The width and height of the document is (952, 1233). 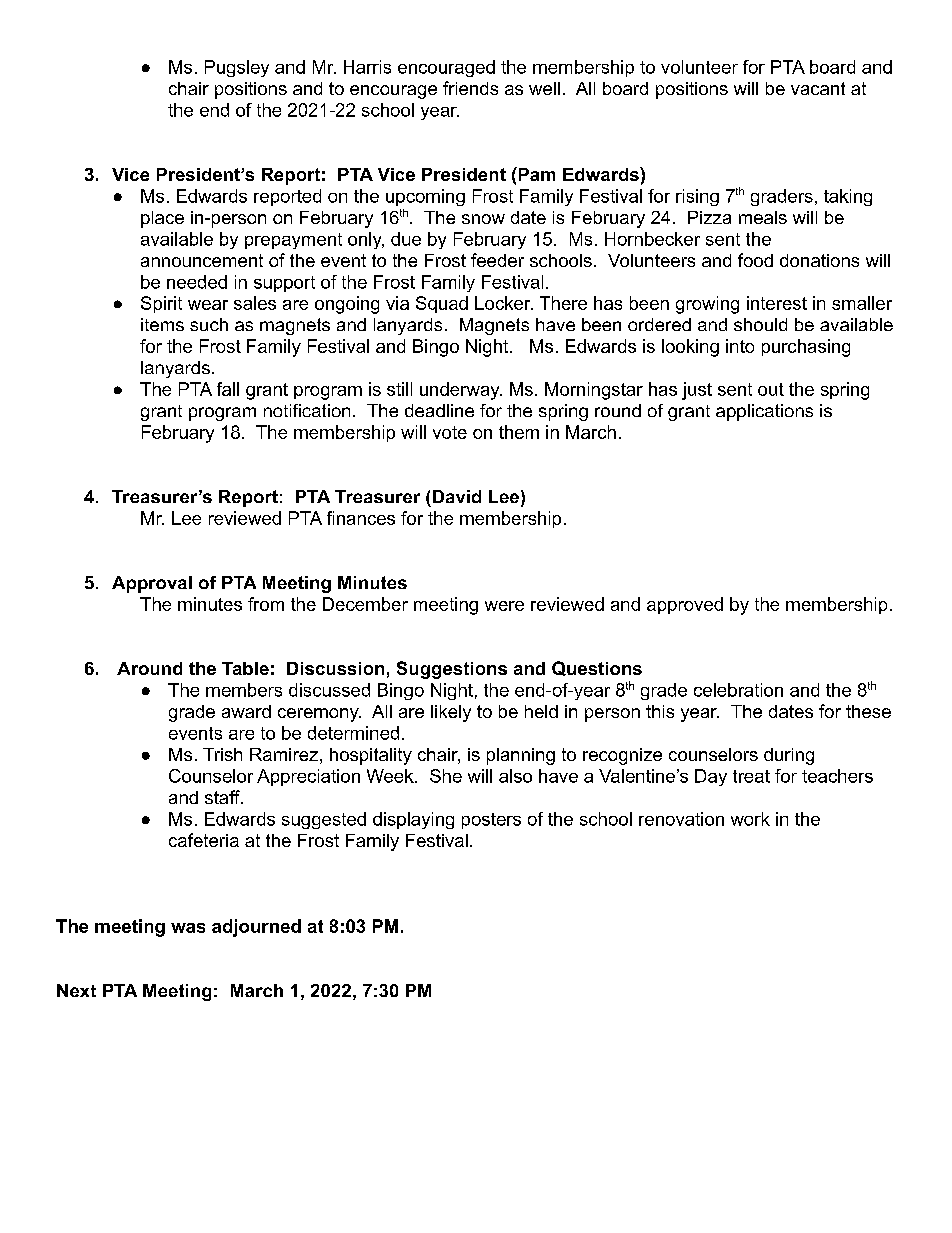 What do you see at coordinates (777, 303) in the document?
I see `interest` at bounding box center [777, 303].
